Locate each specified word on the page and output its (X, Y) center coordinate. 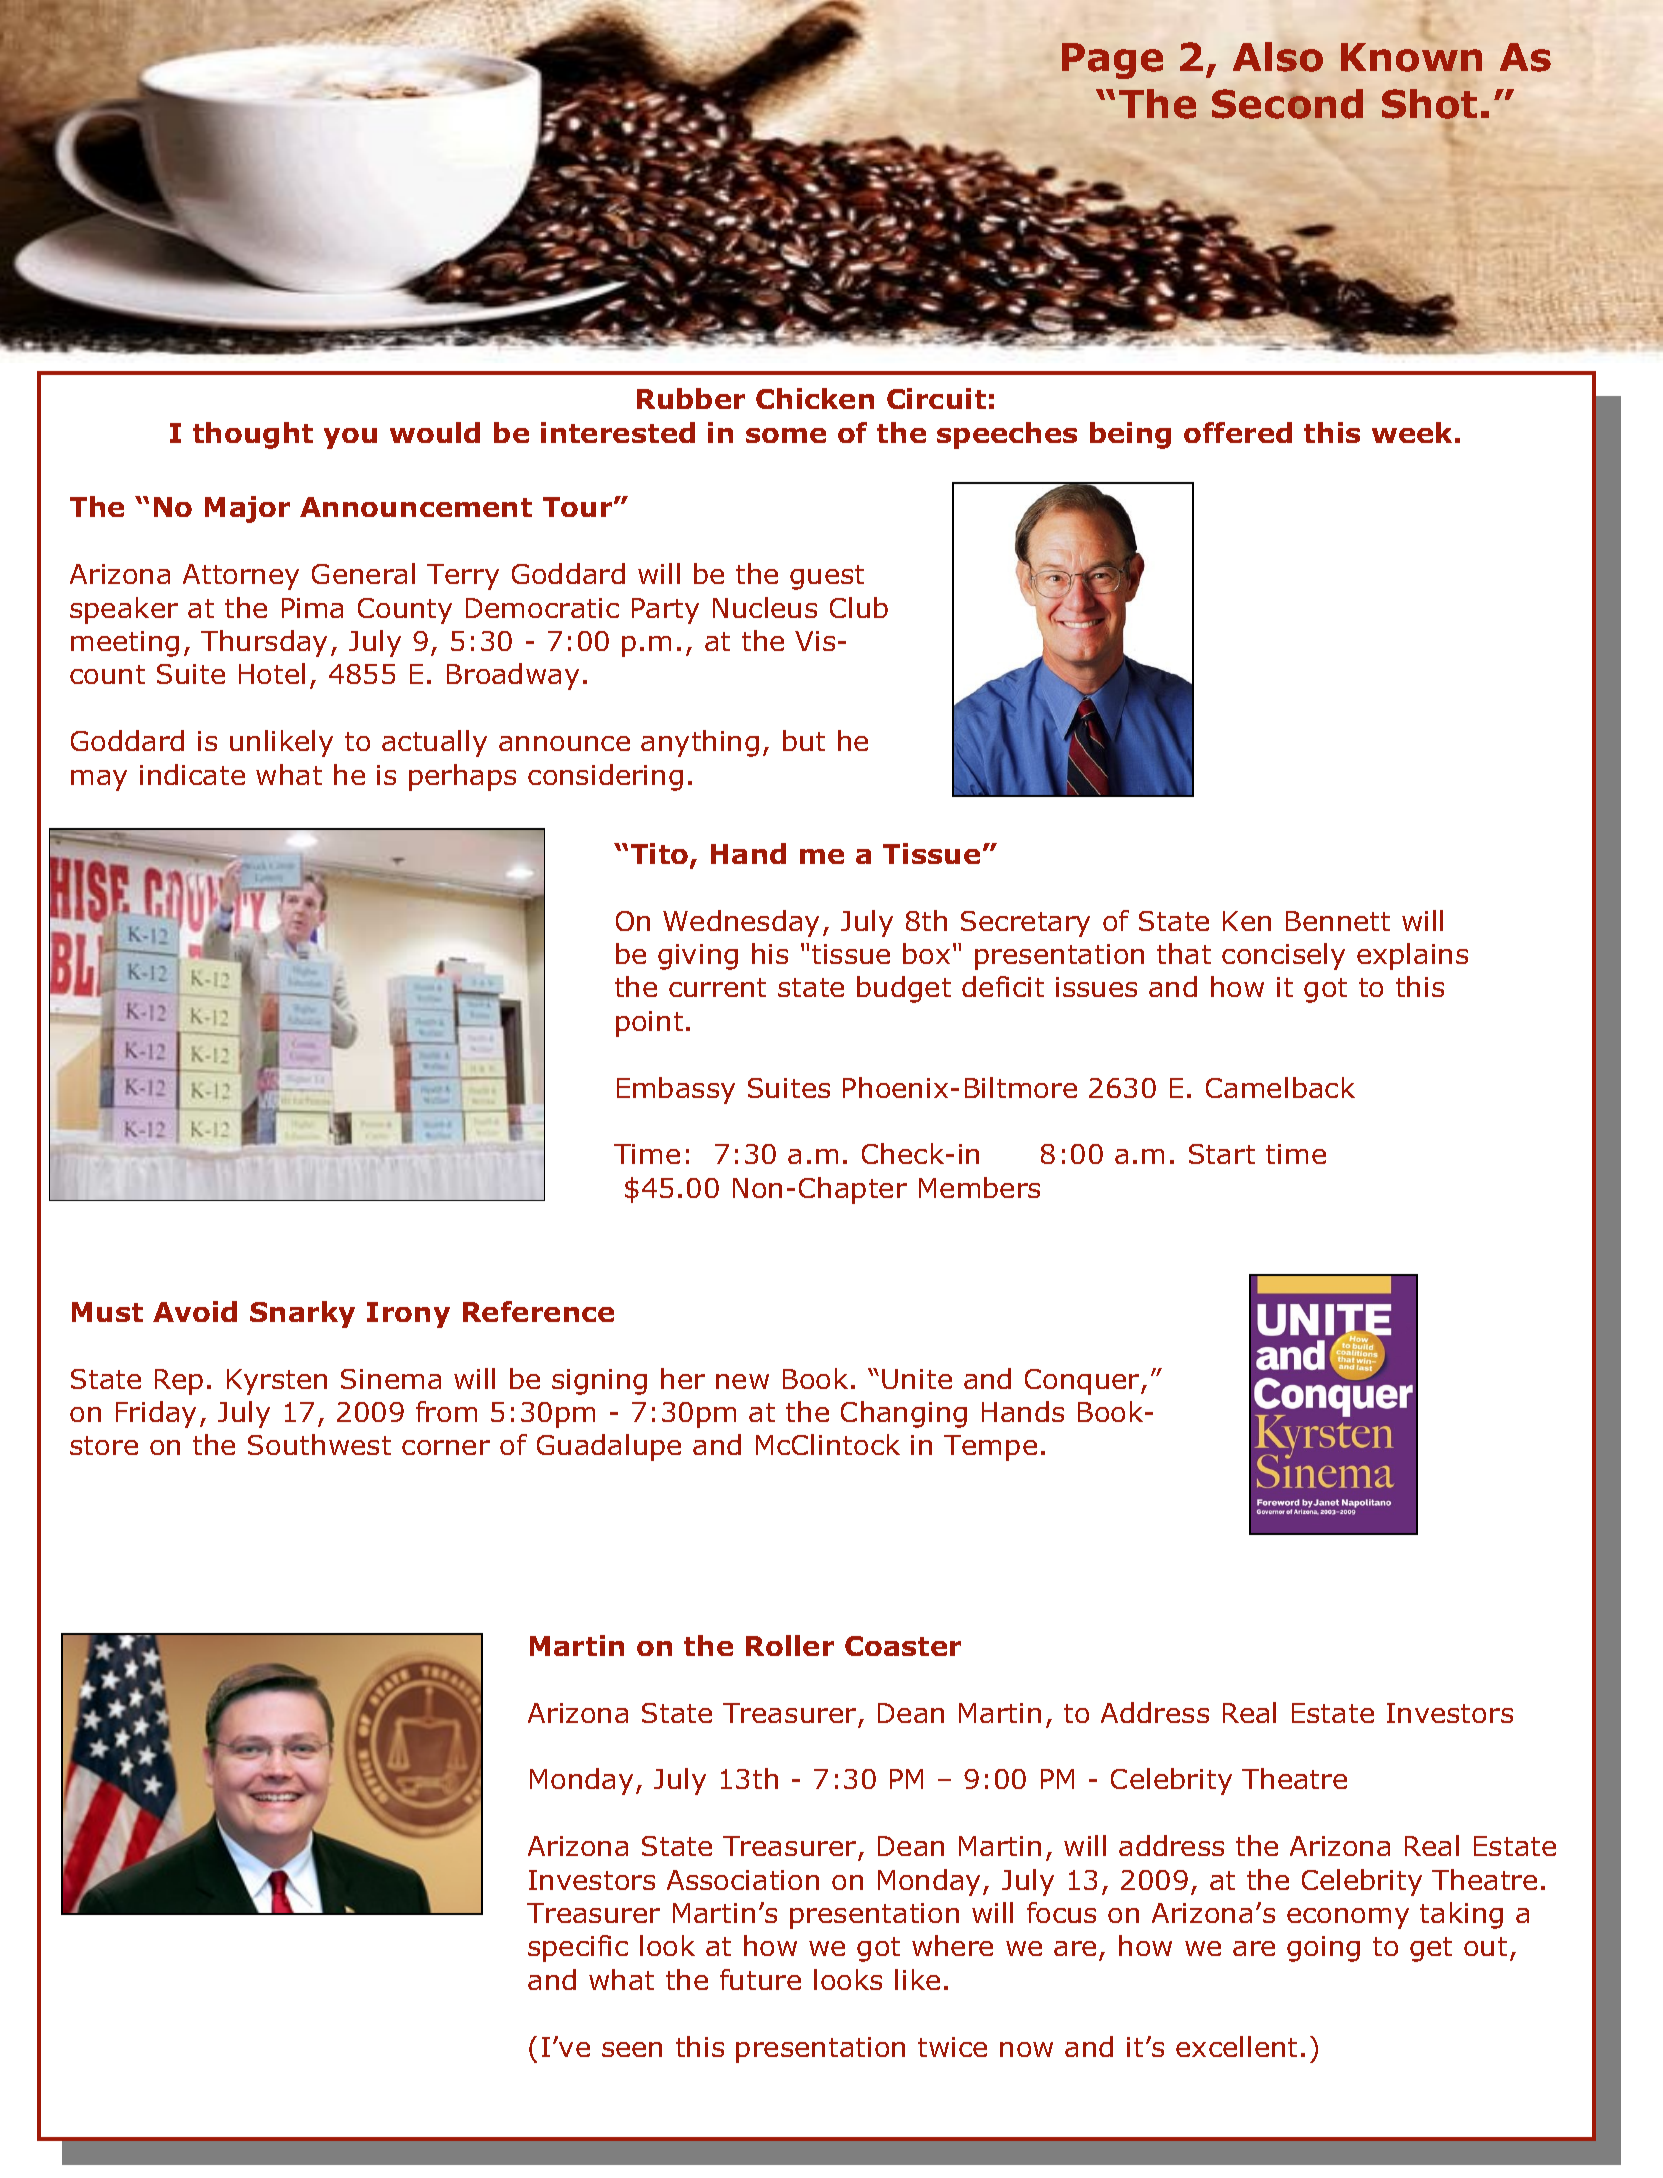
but (804, 740)
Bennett (1338, 921)
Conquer (1083, 1382)
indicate (192, 774)
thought (253, 435)
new (742, 1381)
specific (578, 1948)
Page (1112, 61)
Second (1287, 104)
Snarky (302, 1314)
